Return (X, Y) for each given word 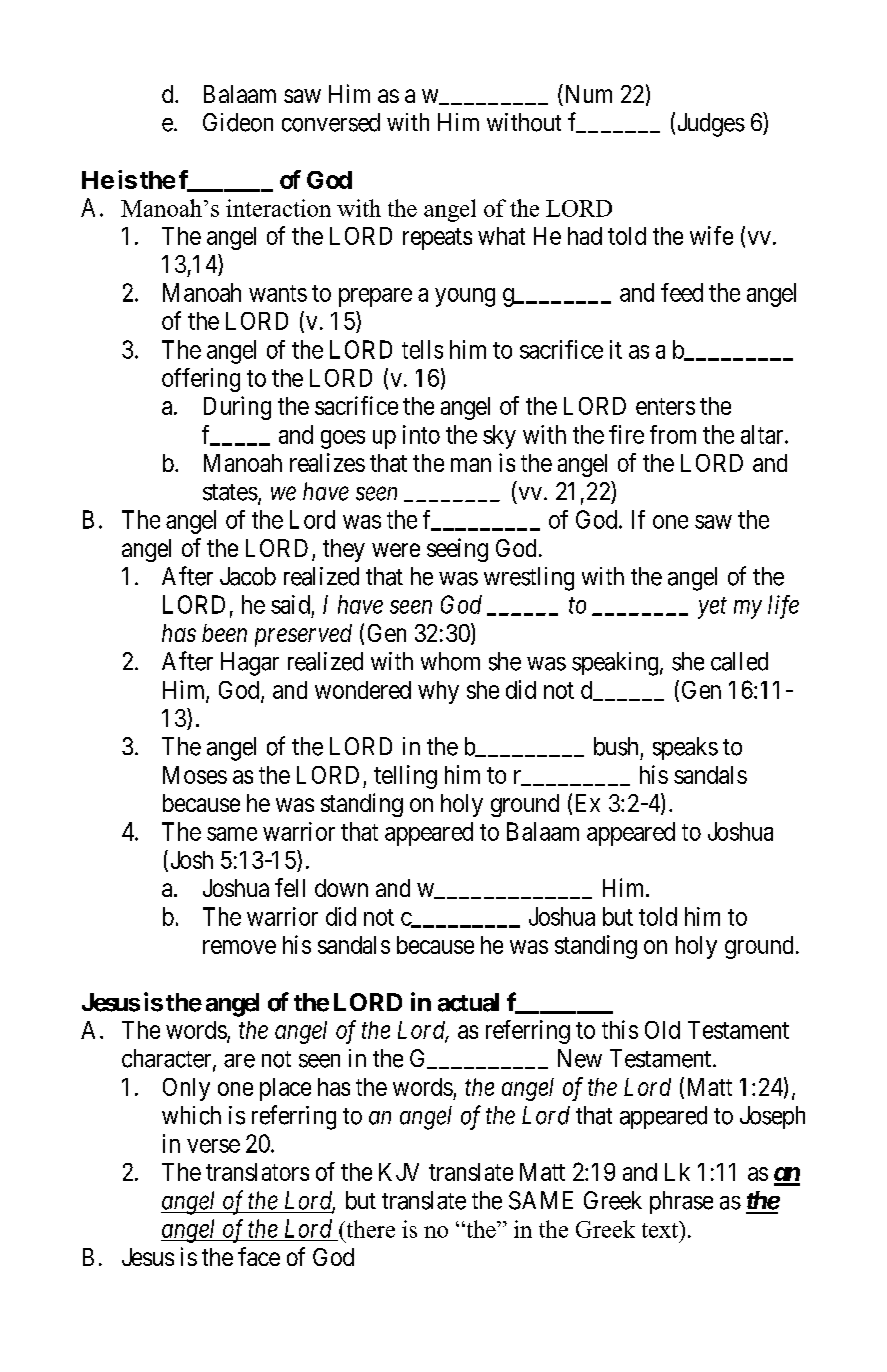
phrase (681, 1202)
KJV (399, 1172)
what (501, 236)
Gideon (238, 122)
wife (711, 235)
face (259, 1256)
